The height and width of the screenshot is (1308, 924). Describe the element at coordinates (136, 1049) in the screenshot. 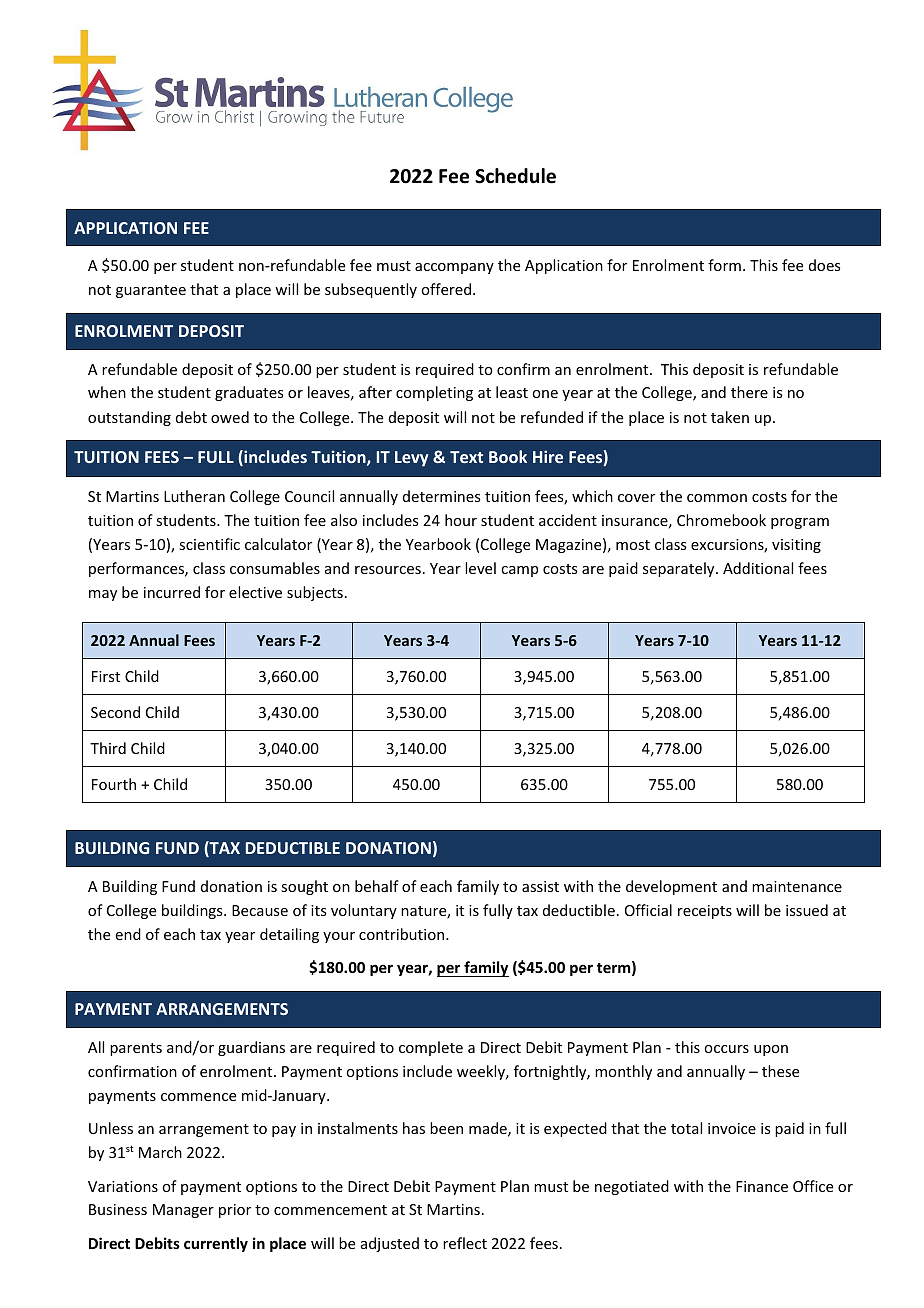

I see `parents` at that location.
